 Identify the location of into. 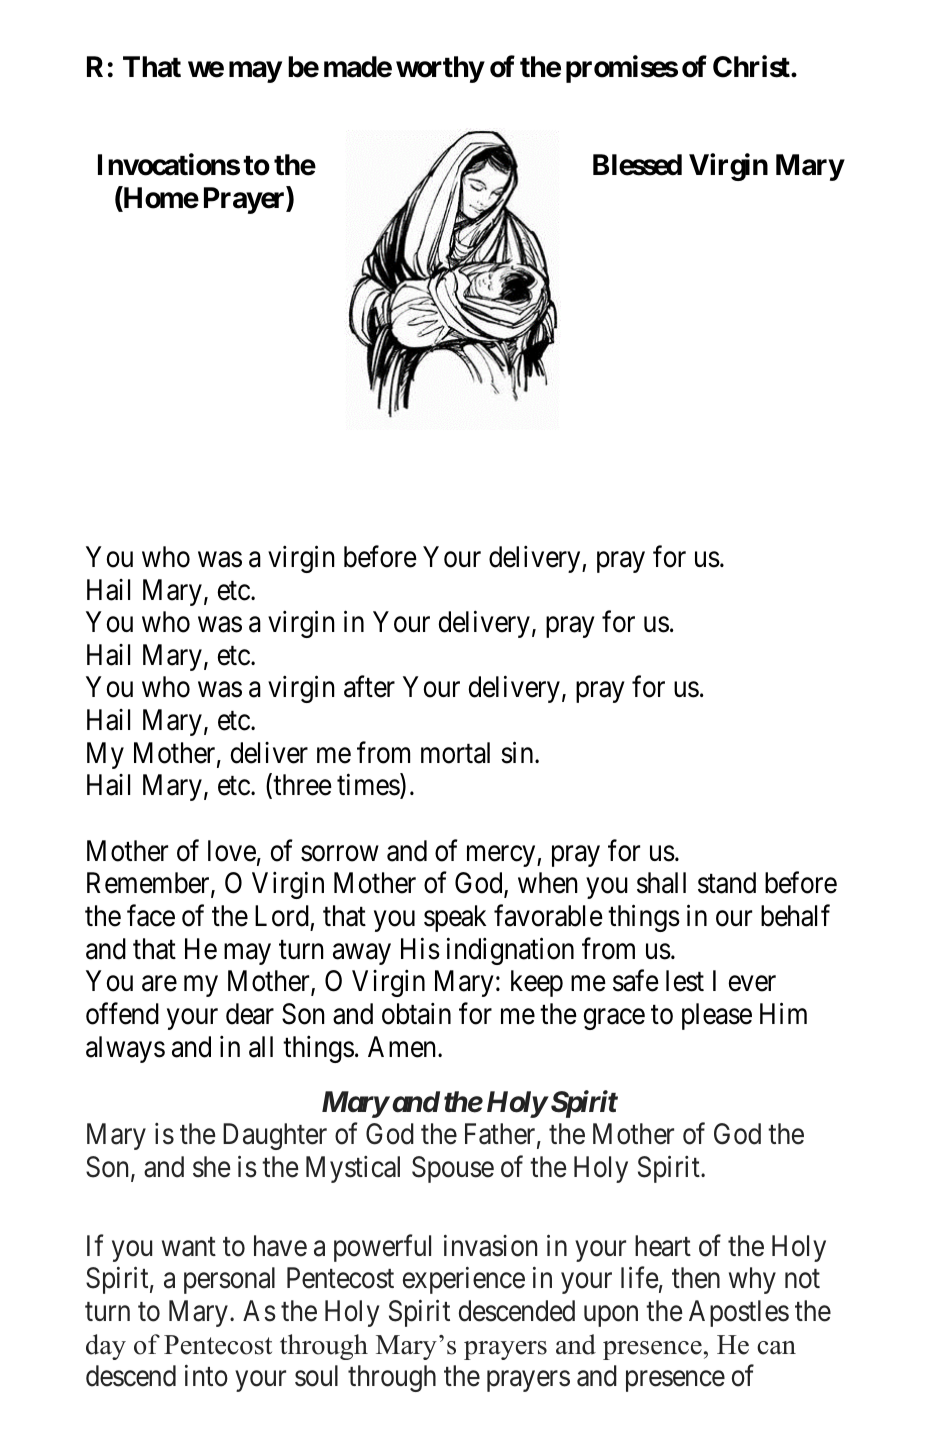
(206, 1376).
